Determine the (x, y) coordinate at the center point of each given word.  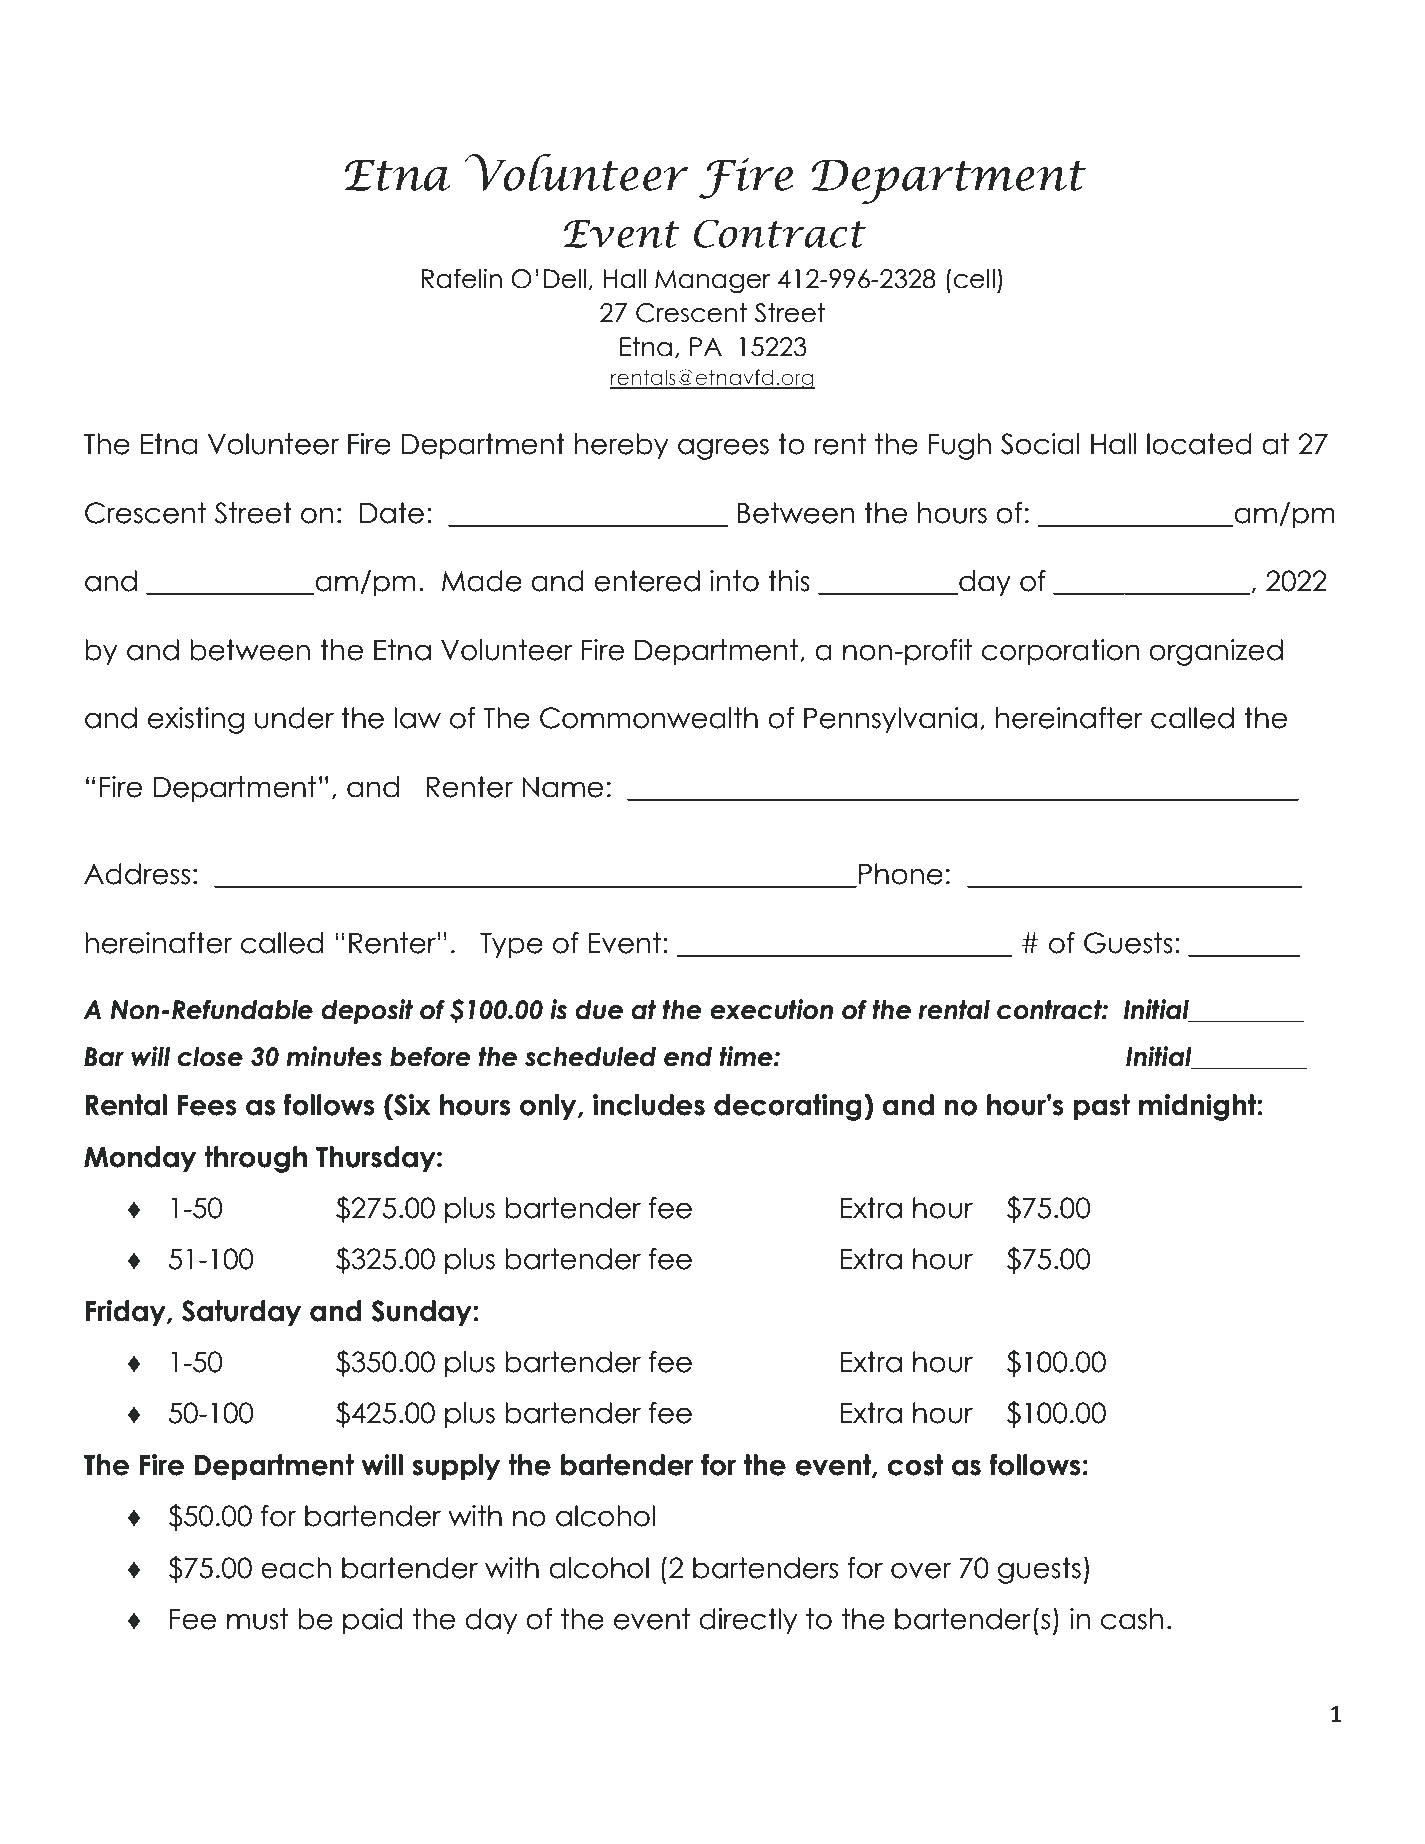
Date (392, 513)
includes (649, 1105)
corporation (1061, 652)
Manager (712, 281)
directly (748, 1621)
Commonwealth (649, 718)
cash (1132, 1619)
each (296, 1568)
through (255, 1159)
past (1102, 1107)
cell (974, 279)
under (294, 718)
